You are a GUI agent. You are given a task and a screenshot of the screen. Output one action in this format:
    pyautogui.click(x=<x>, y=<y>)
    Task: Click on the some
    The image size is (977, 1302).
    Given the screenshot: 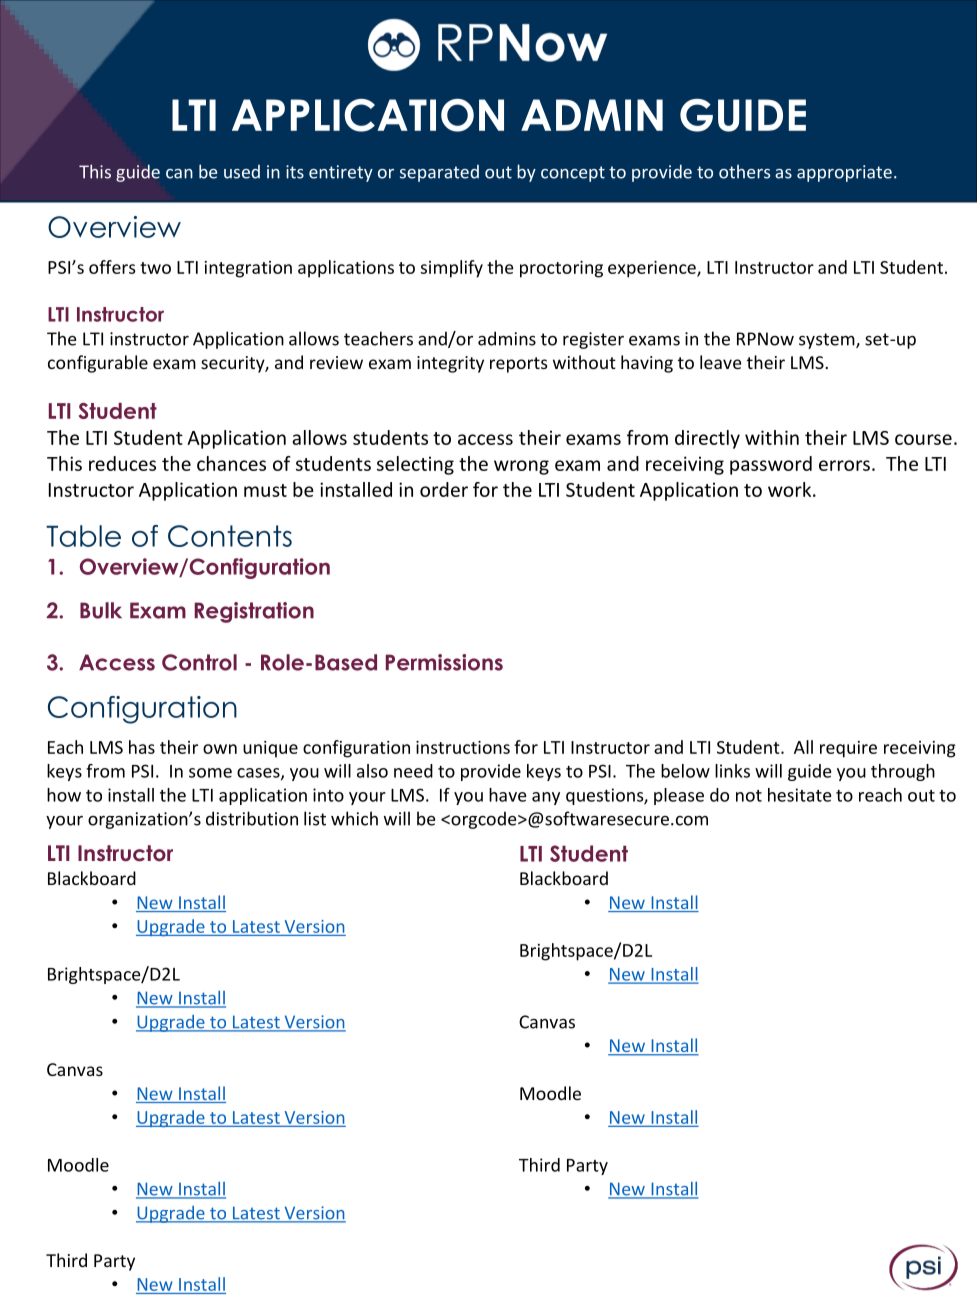 What is the action you would take?
    pyautogui.click(x=210, y=773)
